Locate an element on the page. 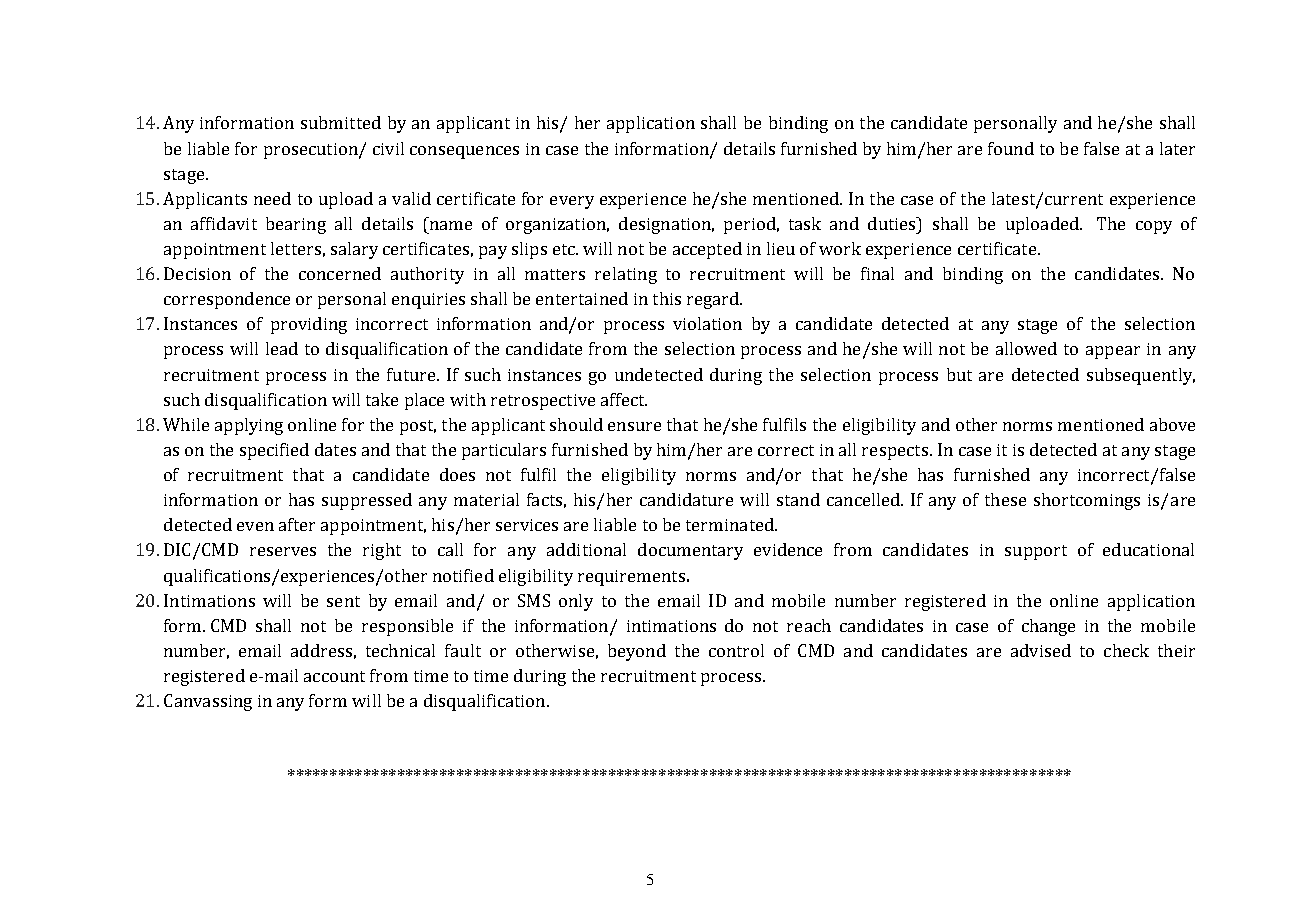  found is located at coordinates (1011, 148).
